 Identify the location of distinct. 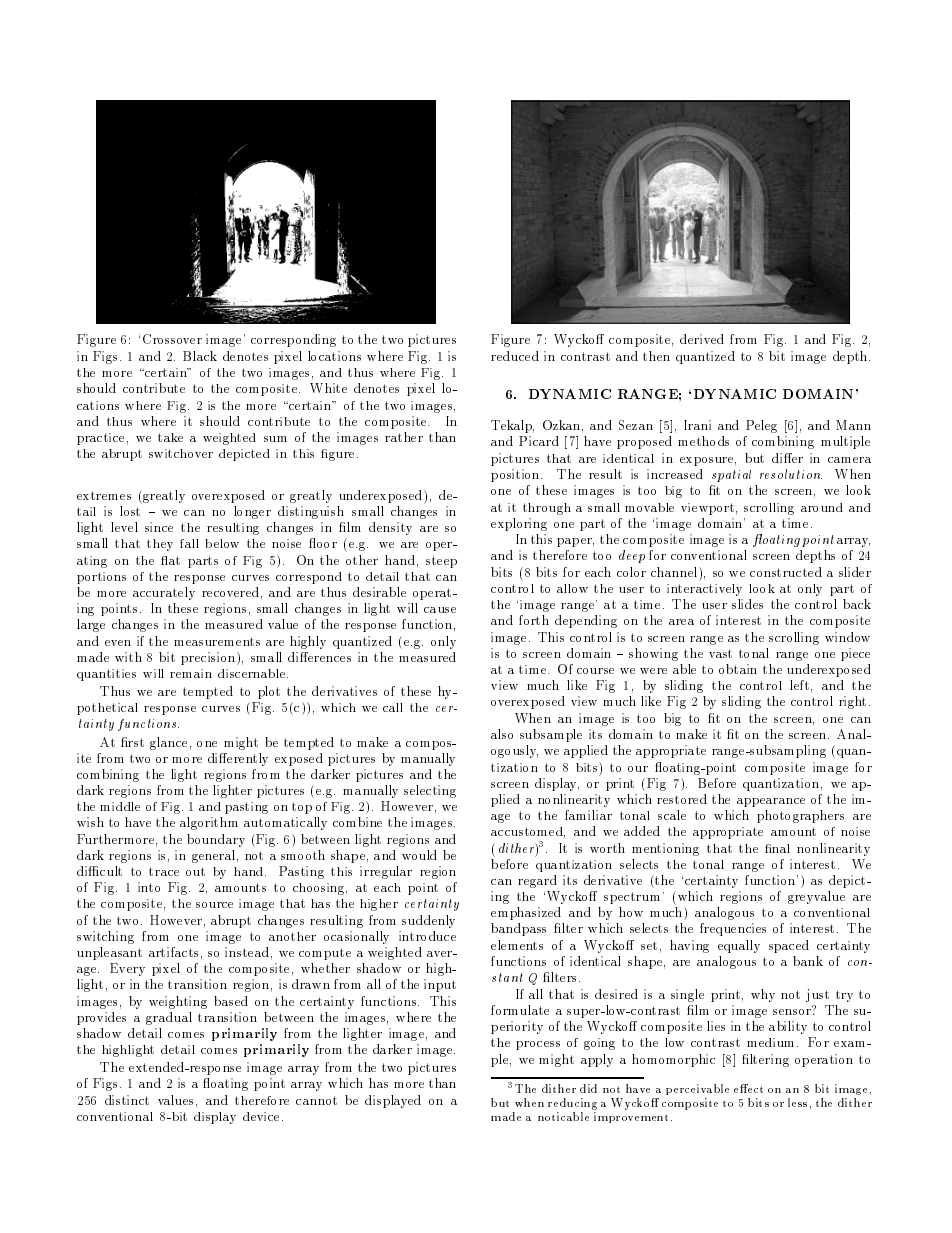
(127, 1100).
